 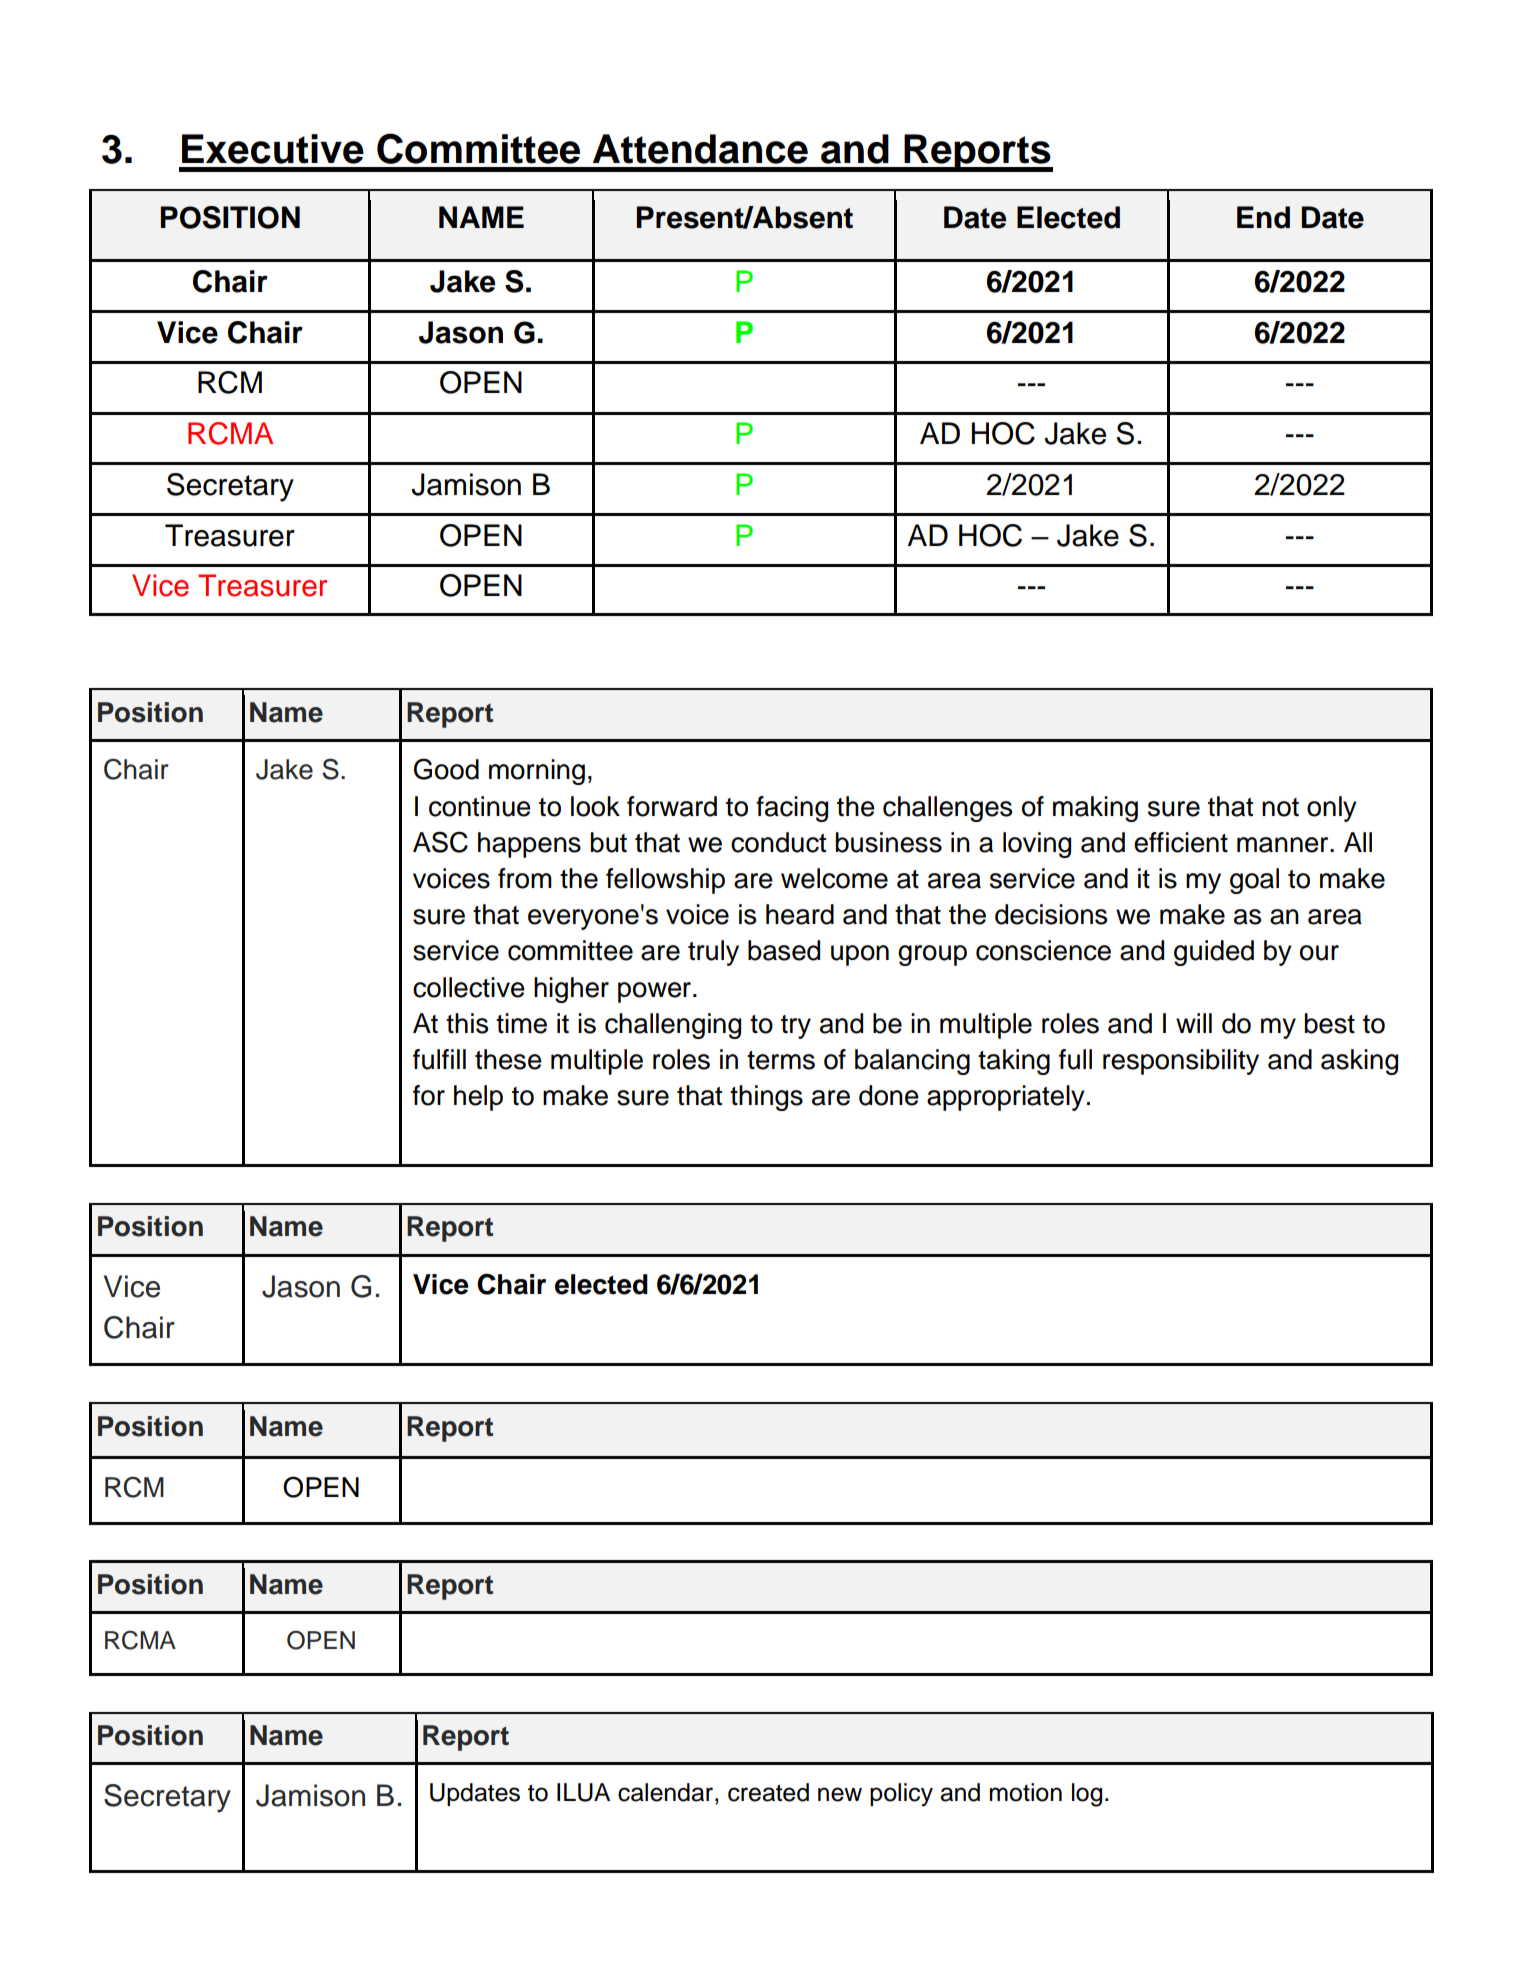 What do you see at coordinates (469, 987) in the document?
I see `collective` at bounding box center [469, 987].
